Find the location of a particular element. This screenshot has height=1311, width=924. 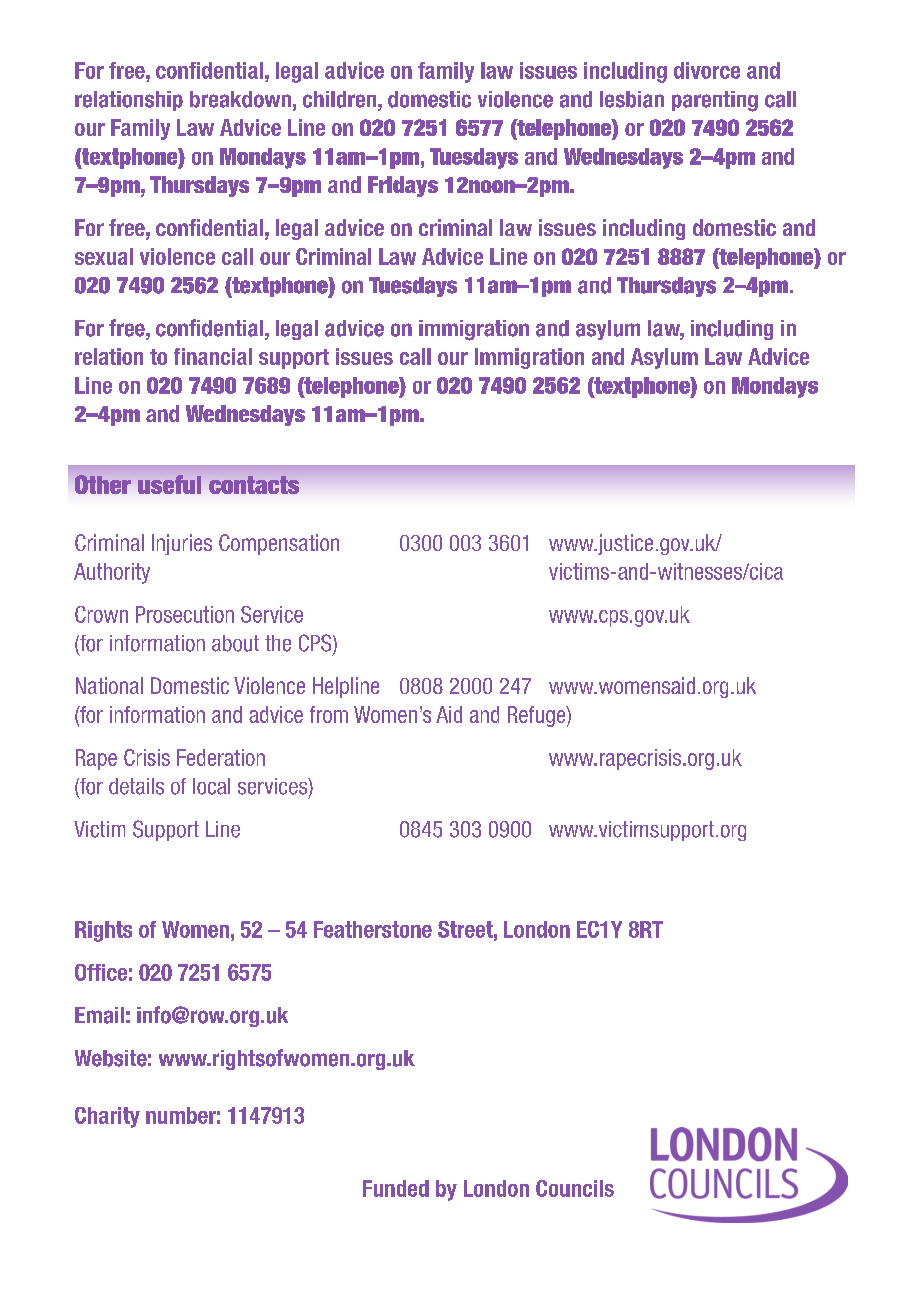

details is located at coordinates (136, 786).
